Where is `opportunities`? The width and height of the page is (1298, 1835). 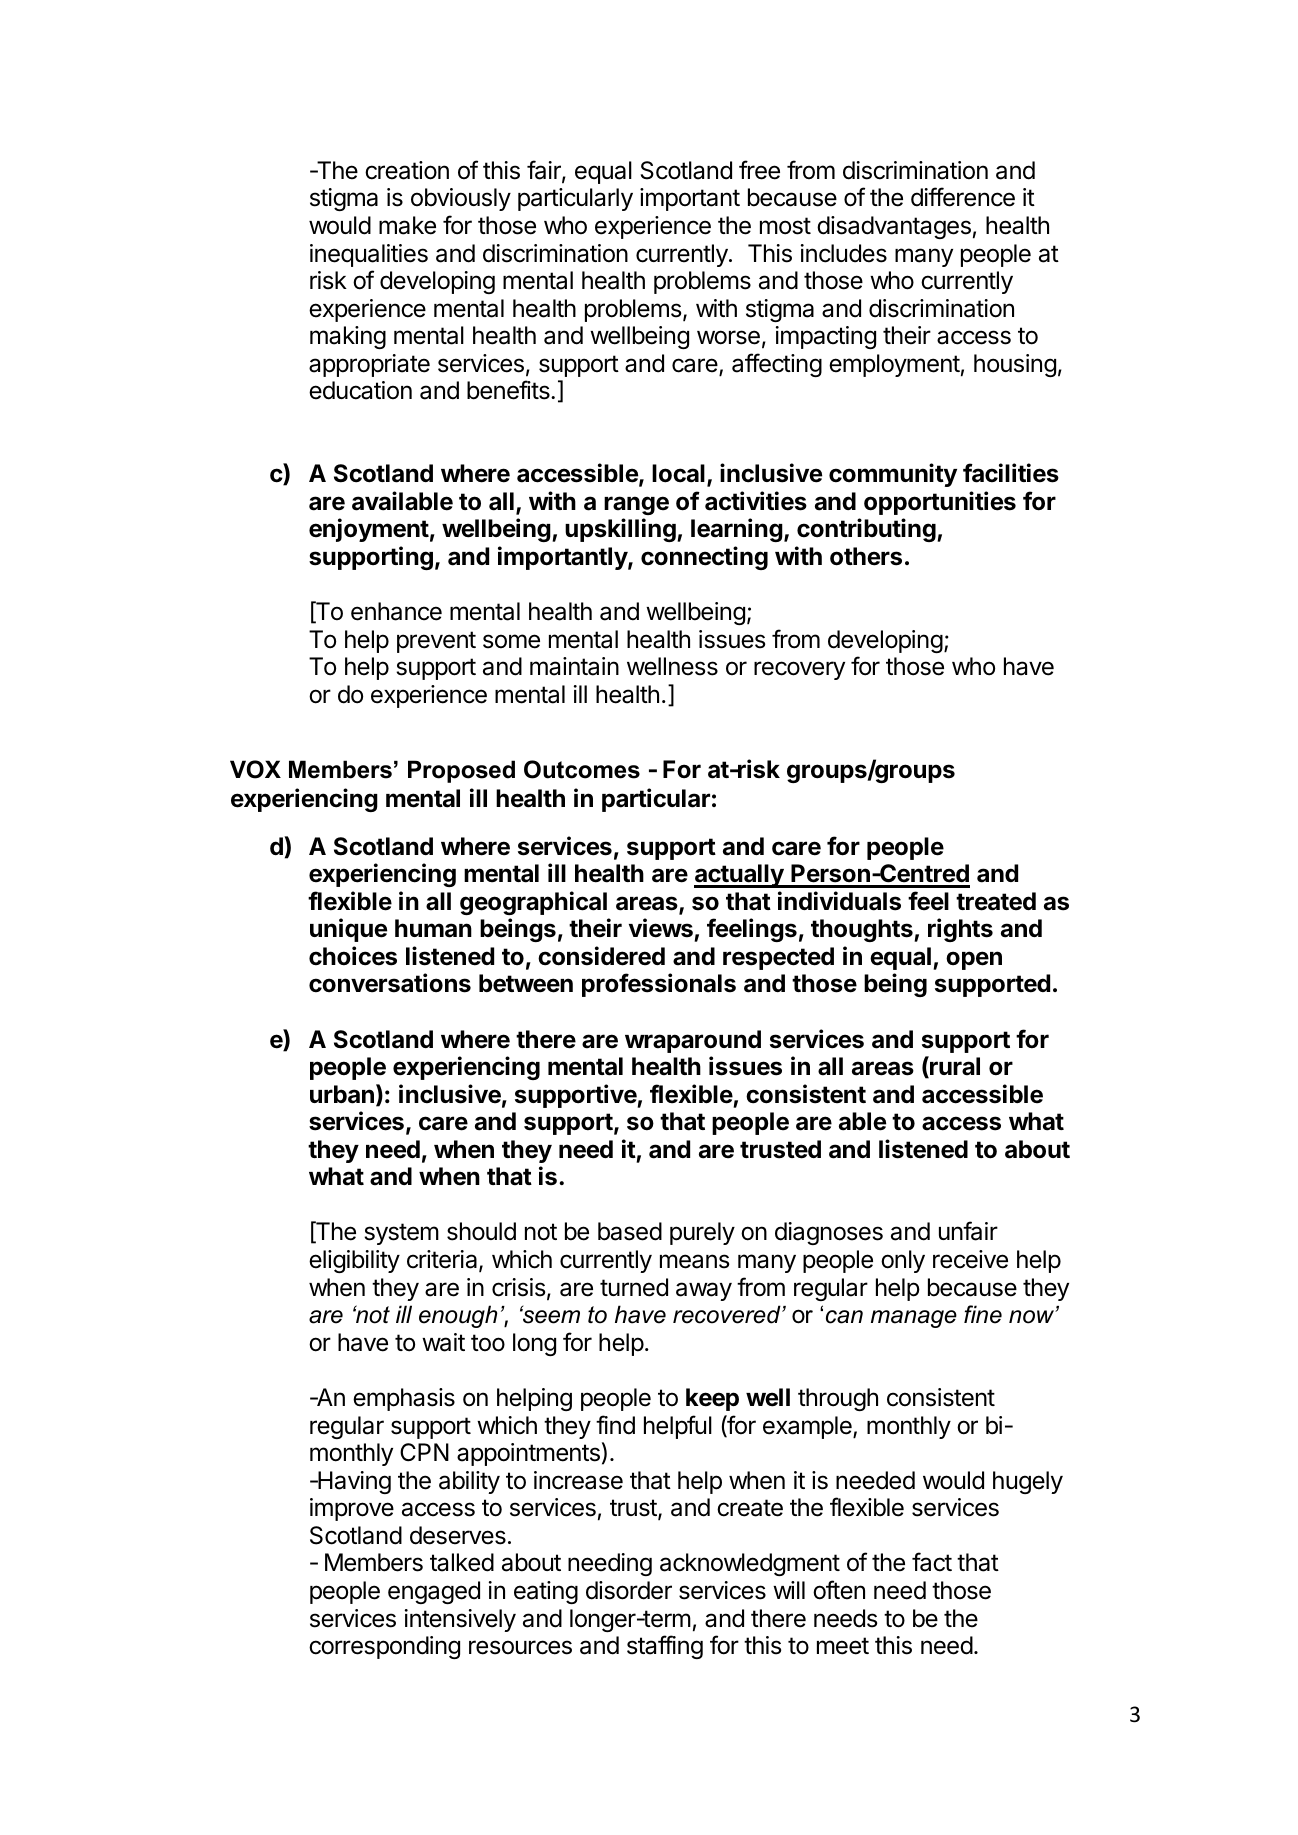 opportunities is located at coordinates (940, 503).
